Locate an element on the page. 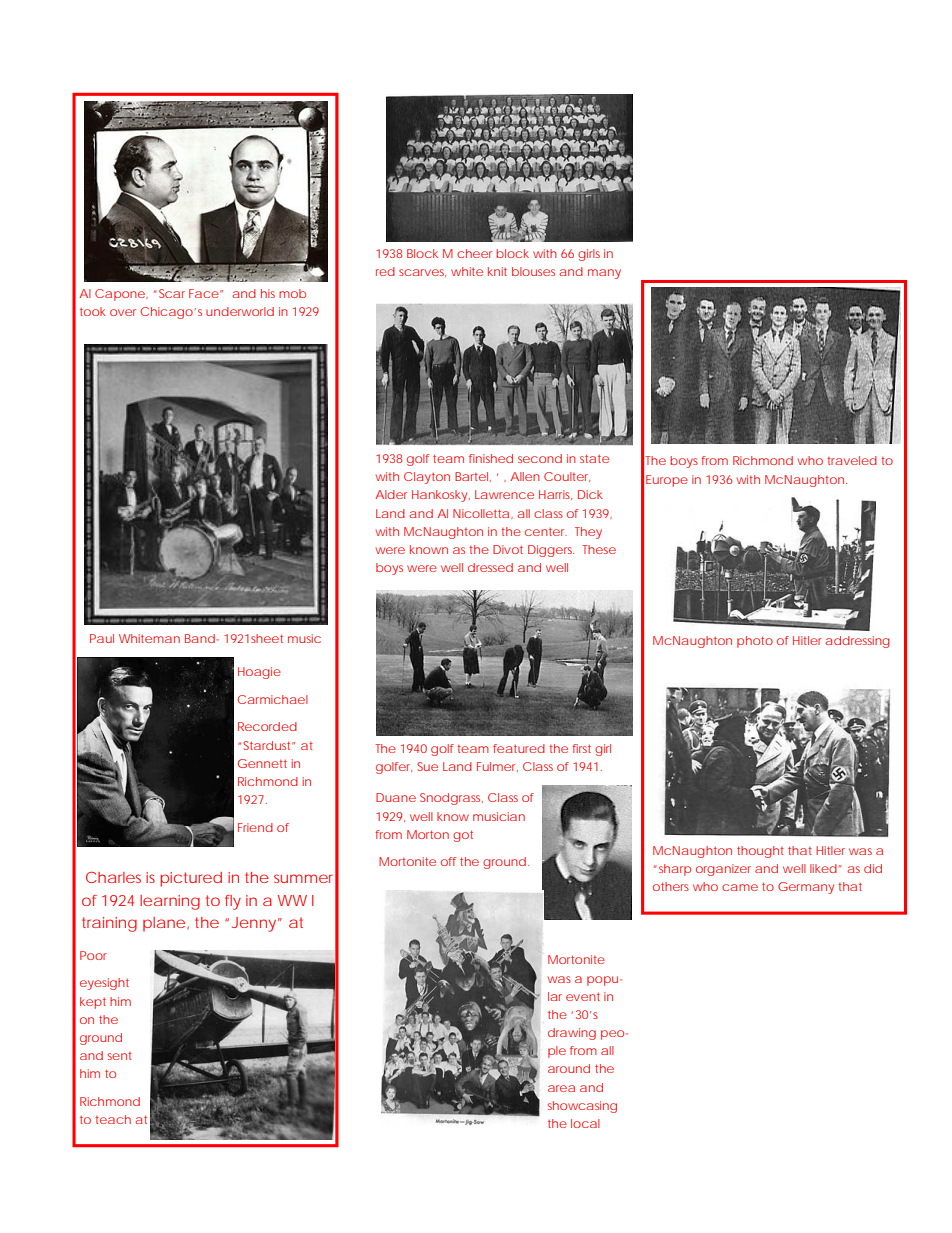 Image resolution: width=952 pixels, height=1233 pixels. Face is located at coordinates (204, 293).
